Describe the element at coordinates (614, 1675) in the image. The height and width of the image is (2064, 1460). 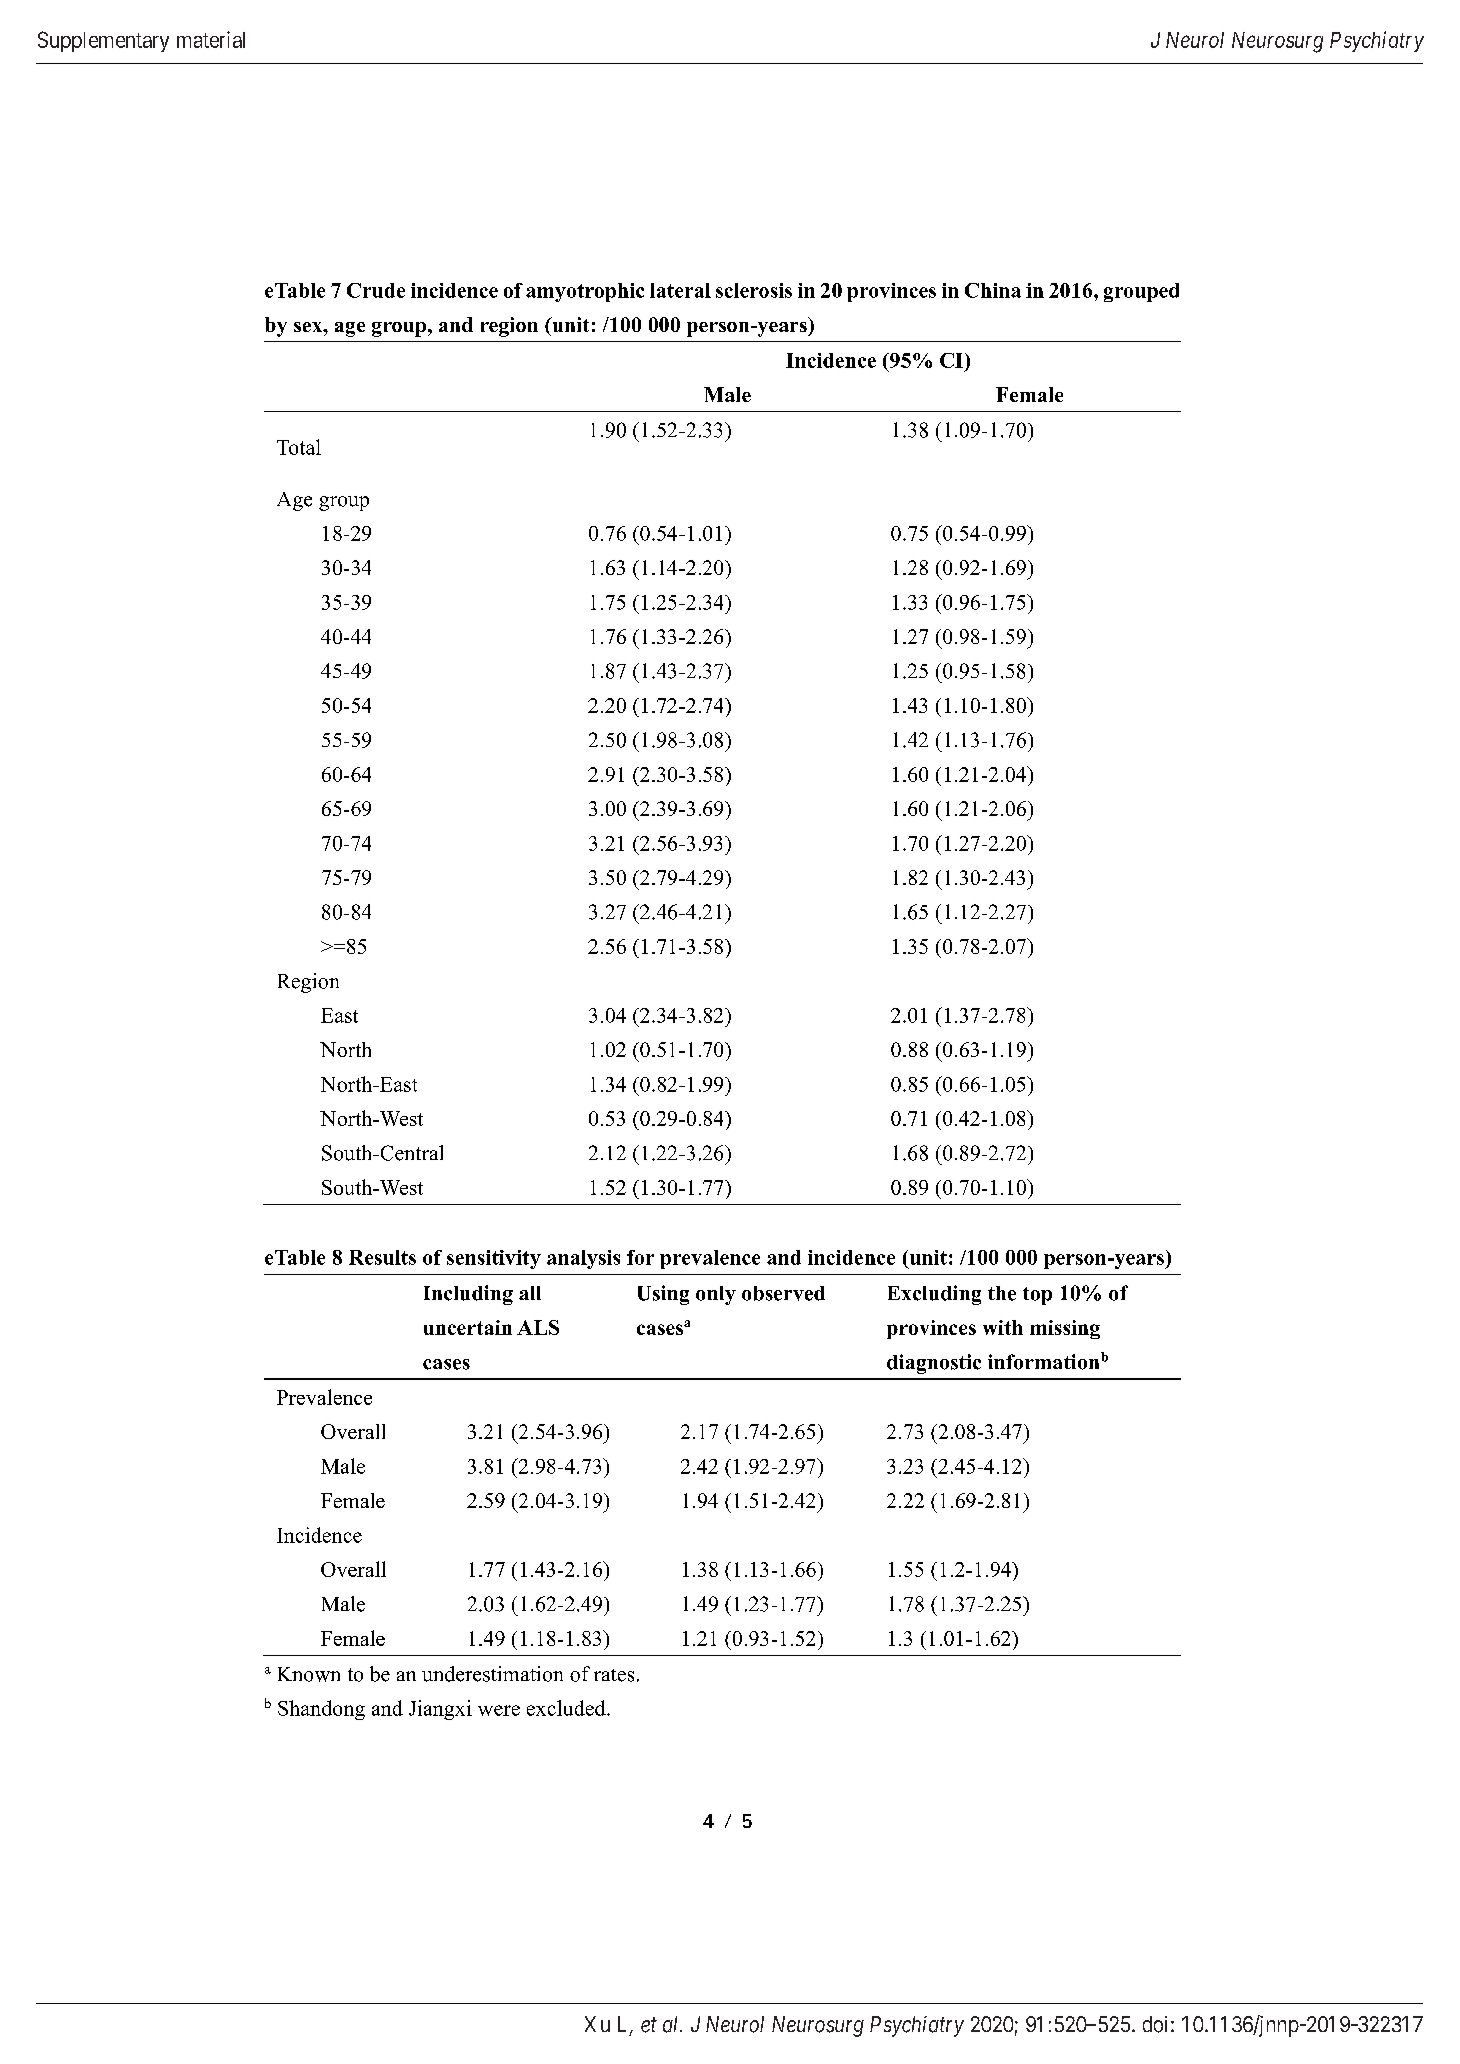
I see `rates` at that location.
